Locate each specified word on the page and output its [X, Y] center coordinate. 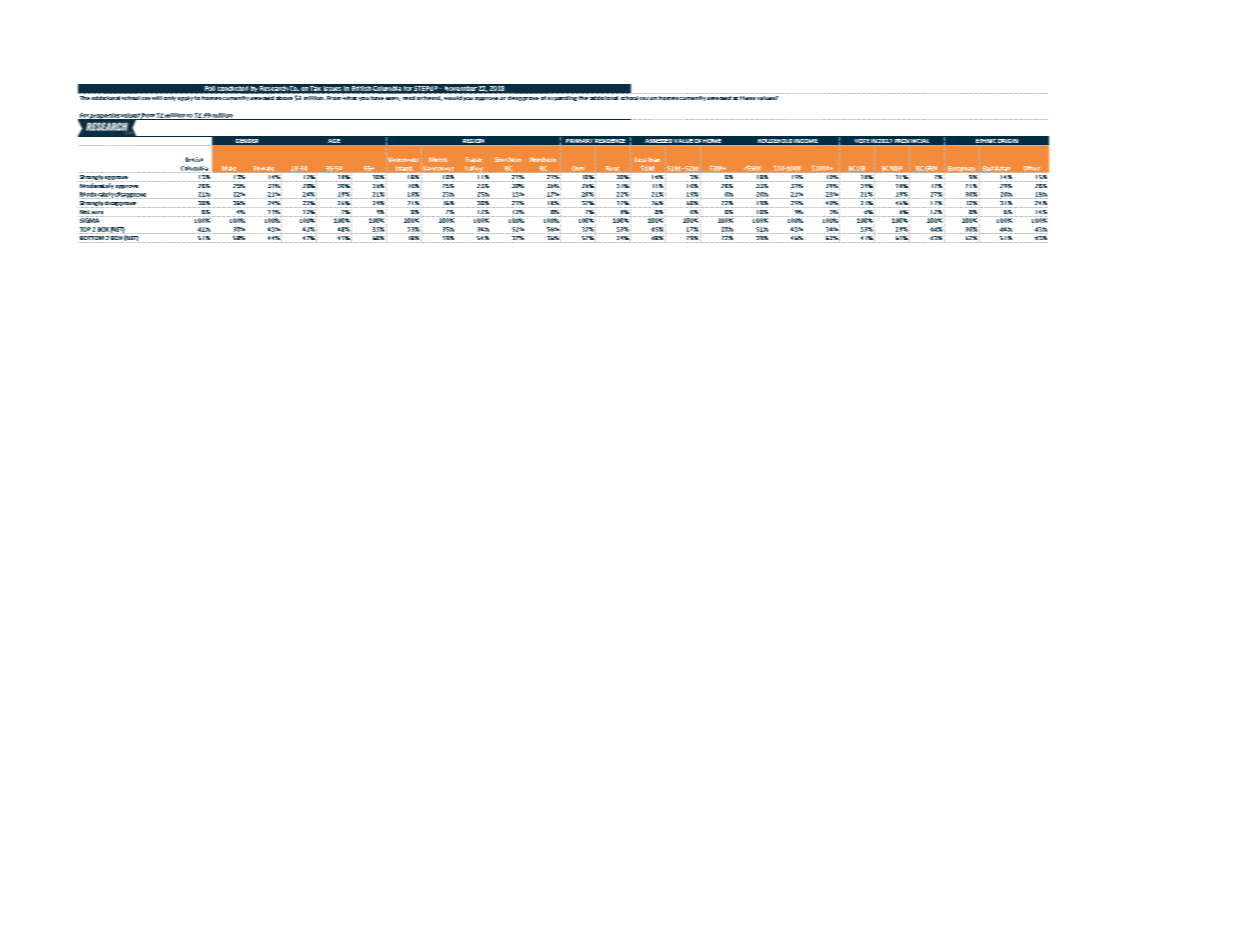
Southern [508, 159]
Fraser [474, 159]
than [654, 159]
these [747, 96]
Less [640, 159]
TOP [85, 230]
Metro [438, 159]
